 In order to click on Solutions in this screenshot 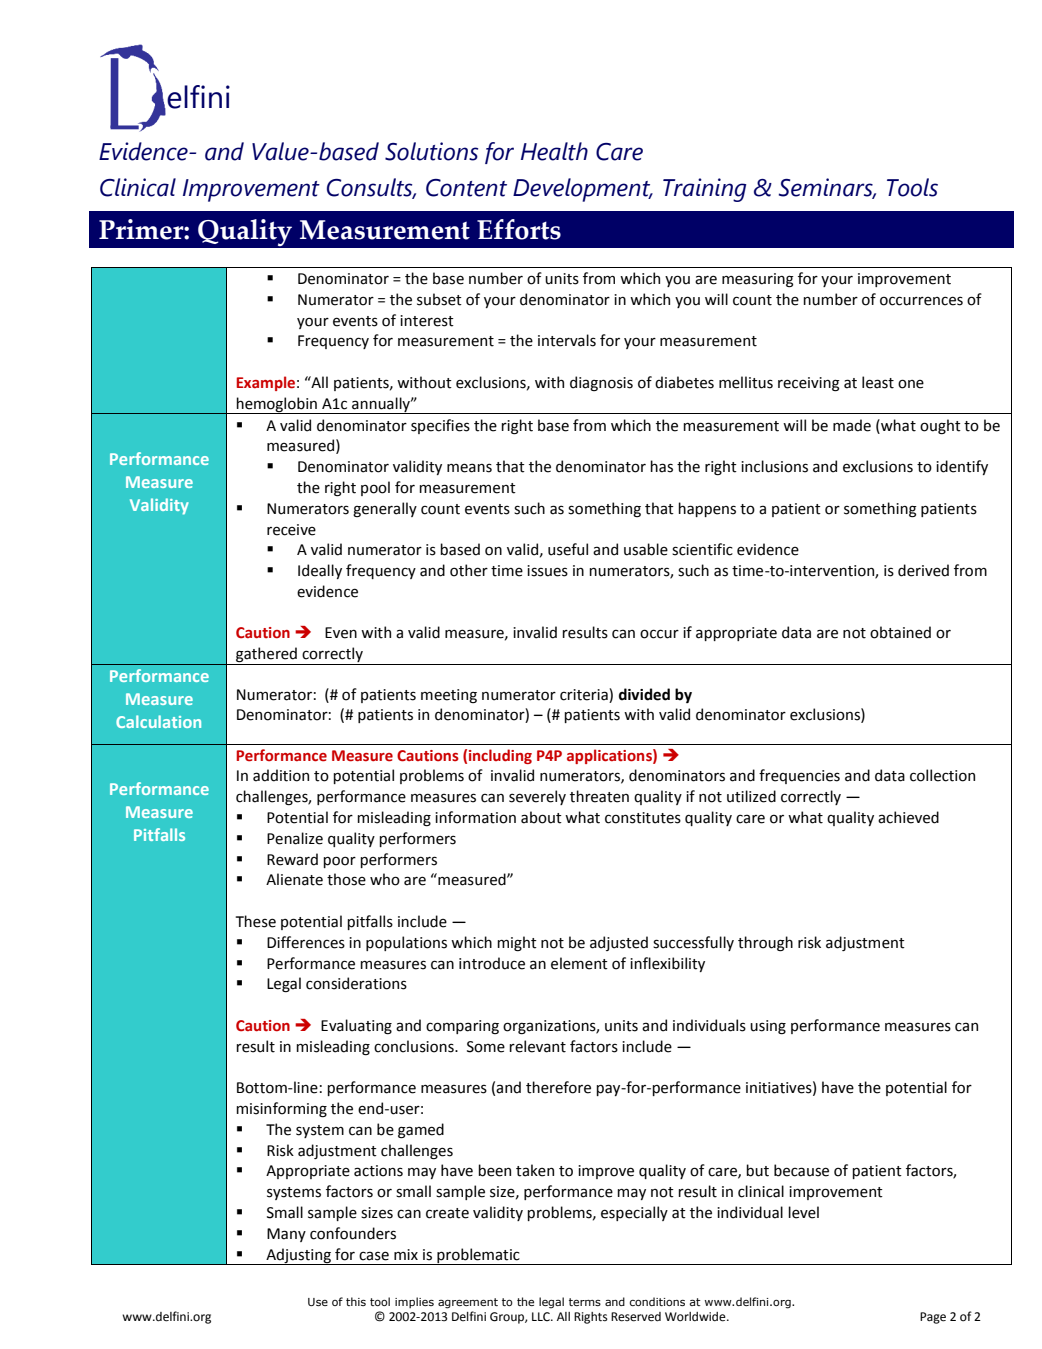, I will do `click(431, 151)`.
